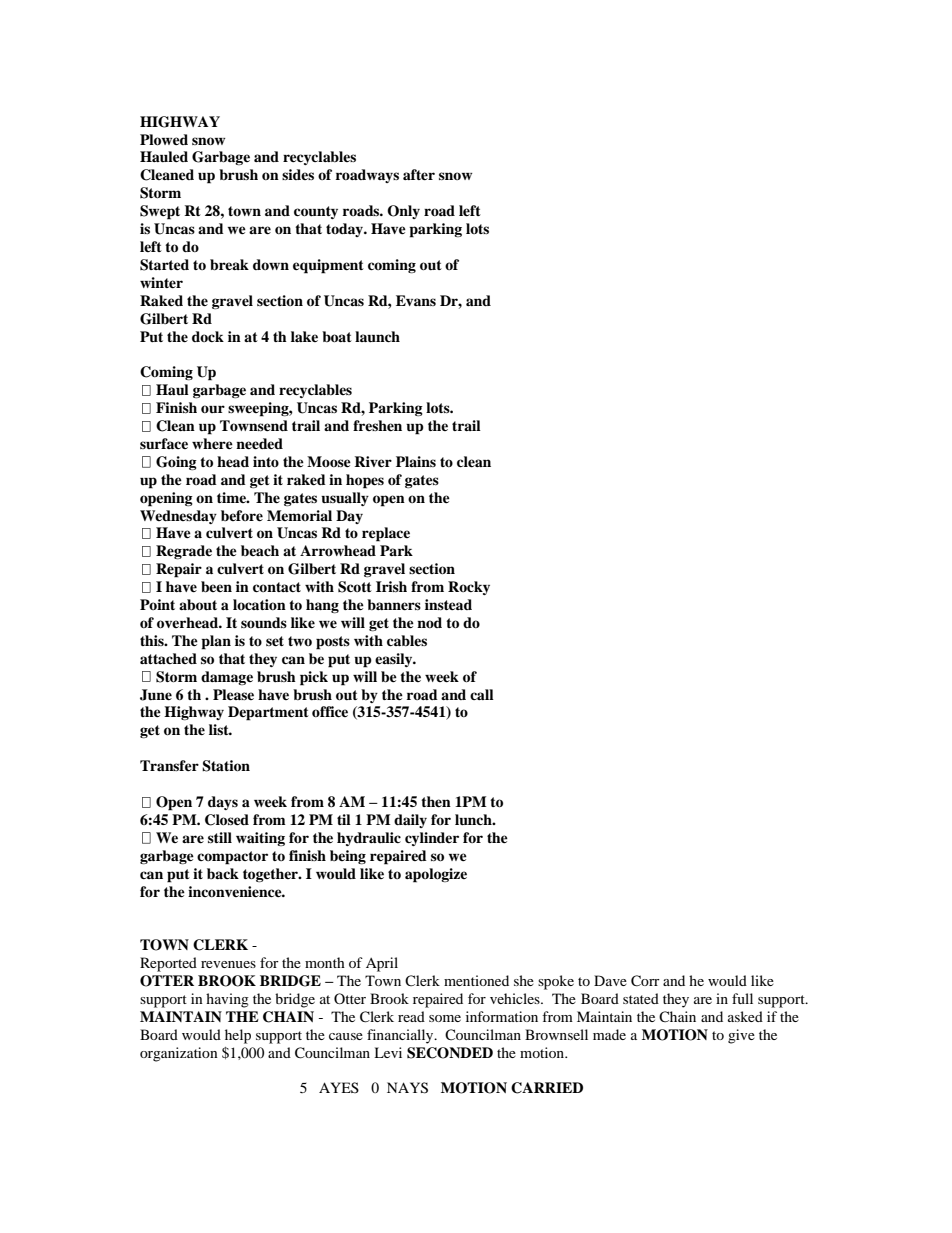  Describe the element at coordinates (419, 174) in the page. I see `after` at that location.
